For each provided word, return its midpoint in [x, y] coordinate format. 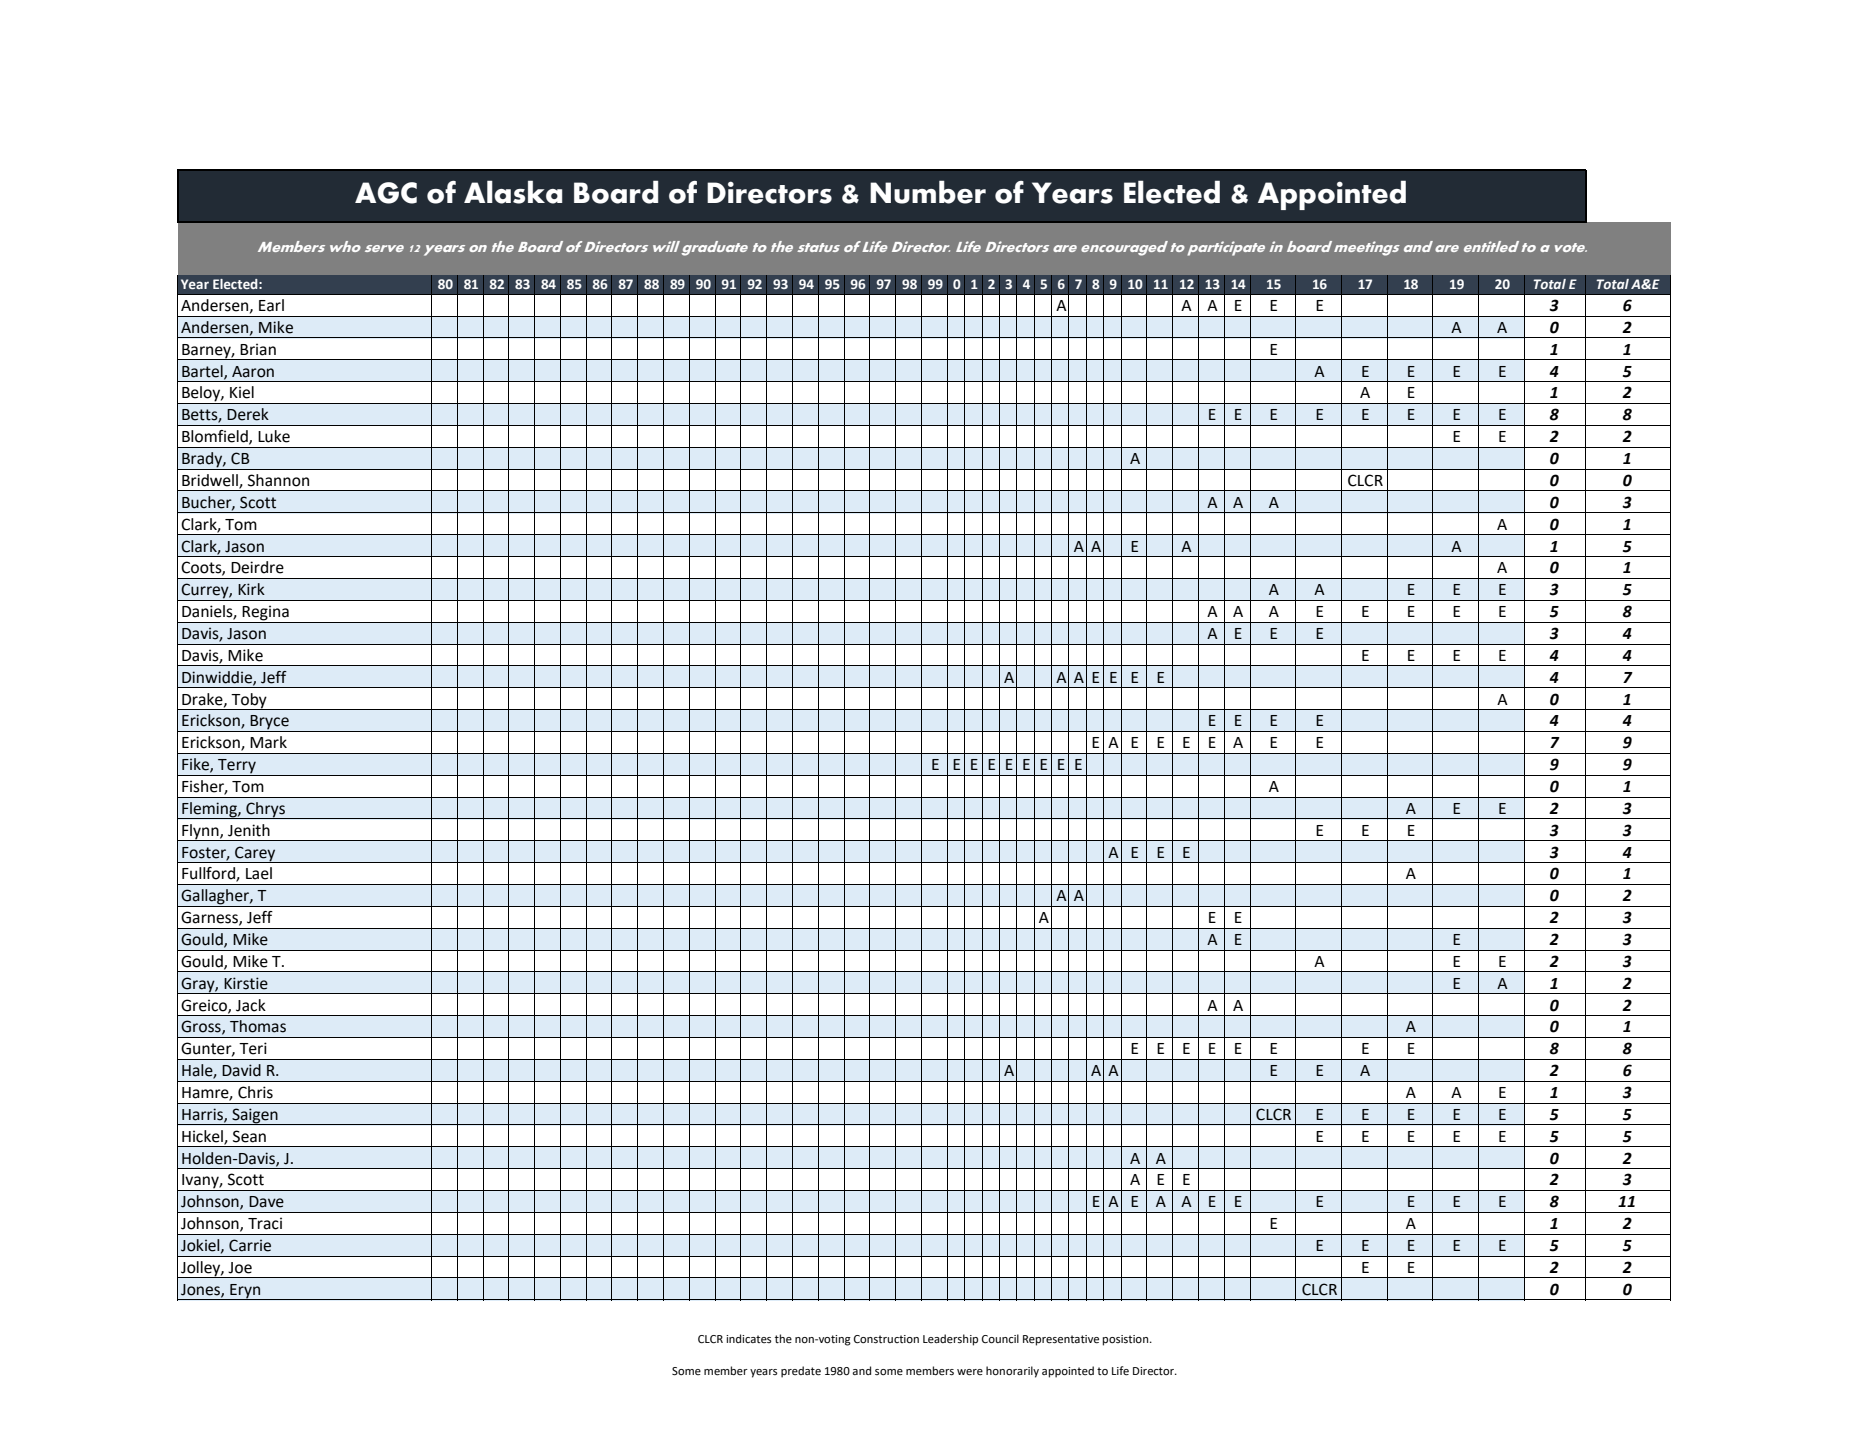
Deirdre [257, 567]
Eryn [245, 1292]
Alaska [513, 192]
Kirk [251, 589]
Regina [266, 614]
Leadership [950, 1340]
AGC [386, 193]
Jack [251, 1005]
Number [928, 192]
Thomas [258, 1026]
